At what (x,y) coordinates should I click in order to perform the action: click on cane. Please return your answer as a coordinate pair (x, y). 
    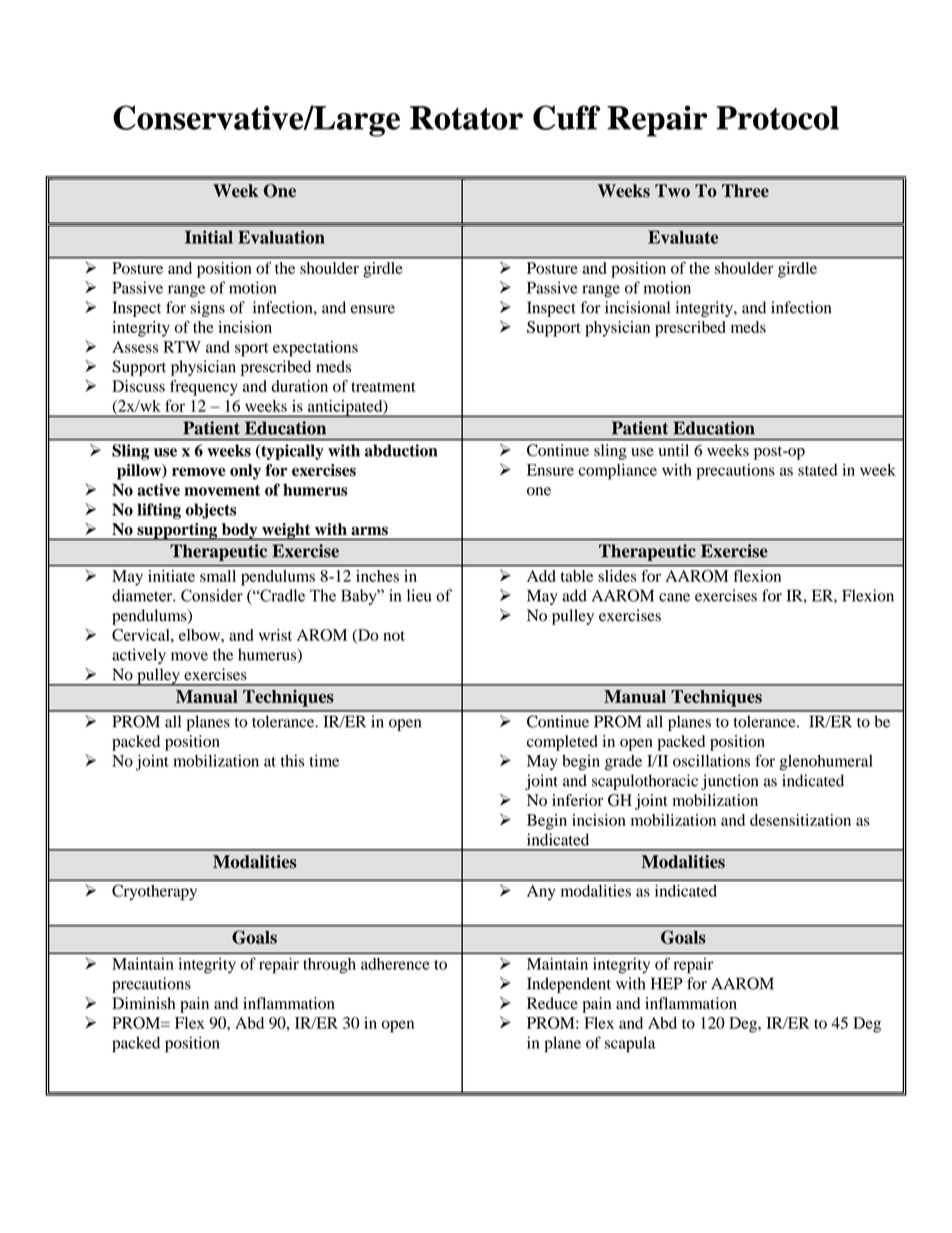
    Looking at the image, I should click on (674, 597).
